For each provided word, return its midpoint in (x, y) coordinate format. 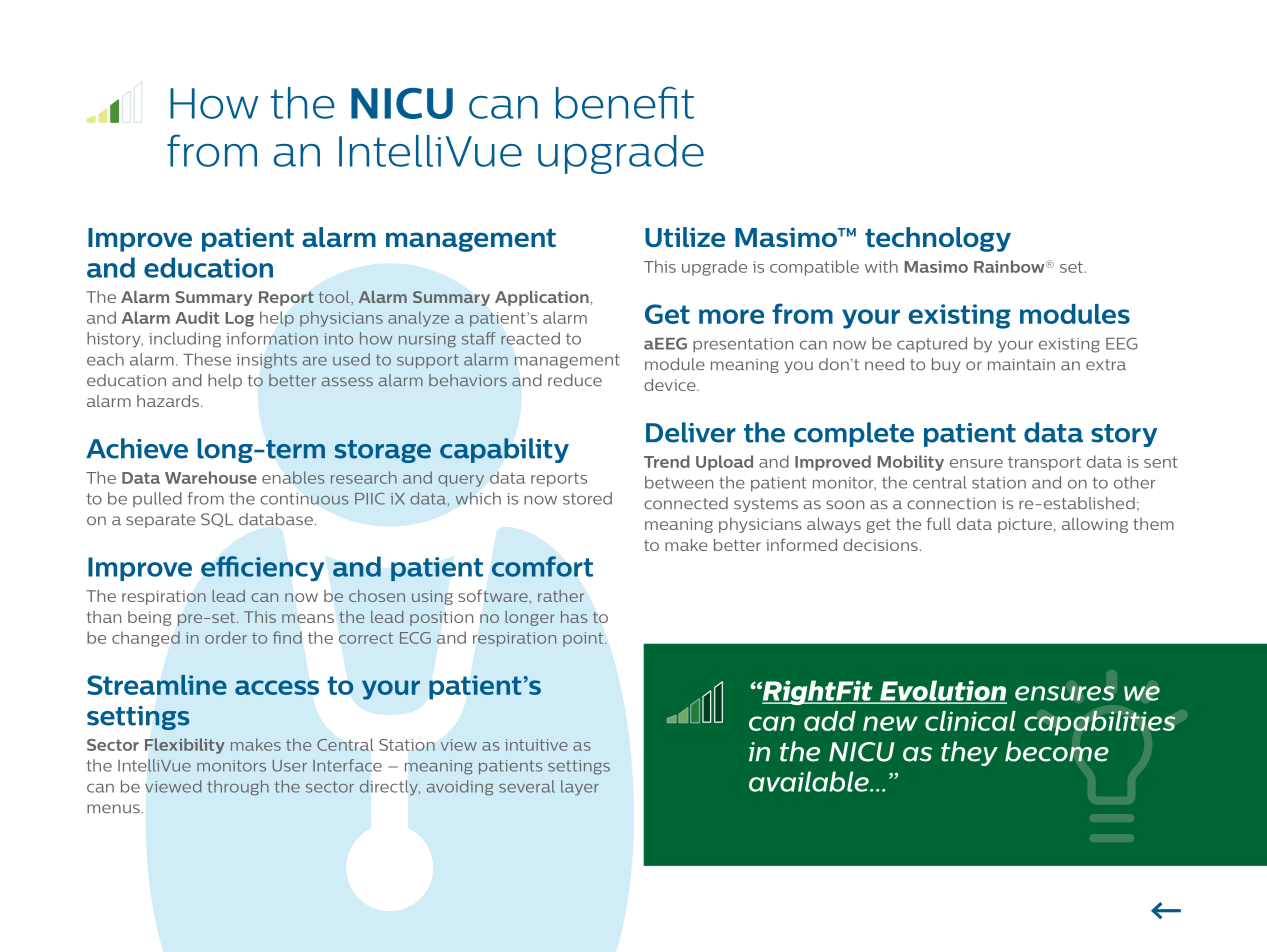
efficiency (262, 568)
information (272, 338)
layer (580, 788)
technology (938, 239)
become (1057, 751)
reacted (530, 338)
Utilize (685, 237)
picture (1025, 525)
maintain (1021, 364)
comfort (542, 566)
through (238, 788)
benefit (625, 102)
